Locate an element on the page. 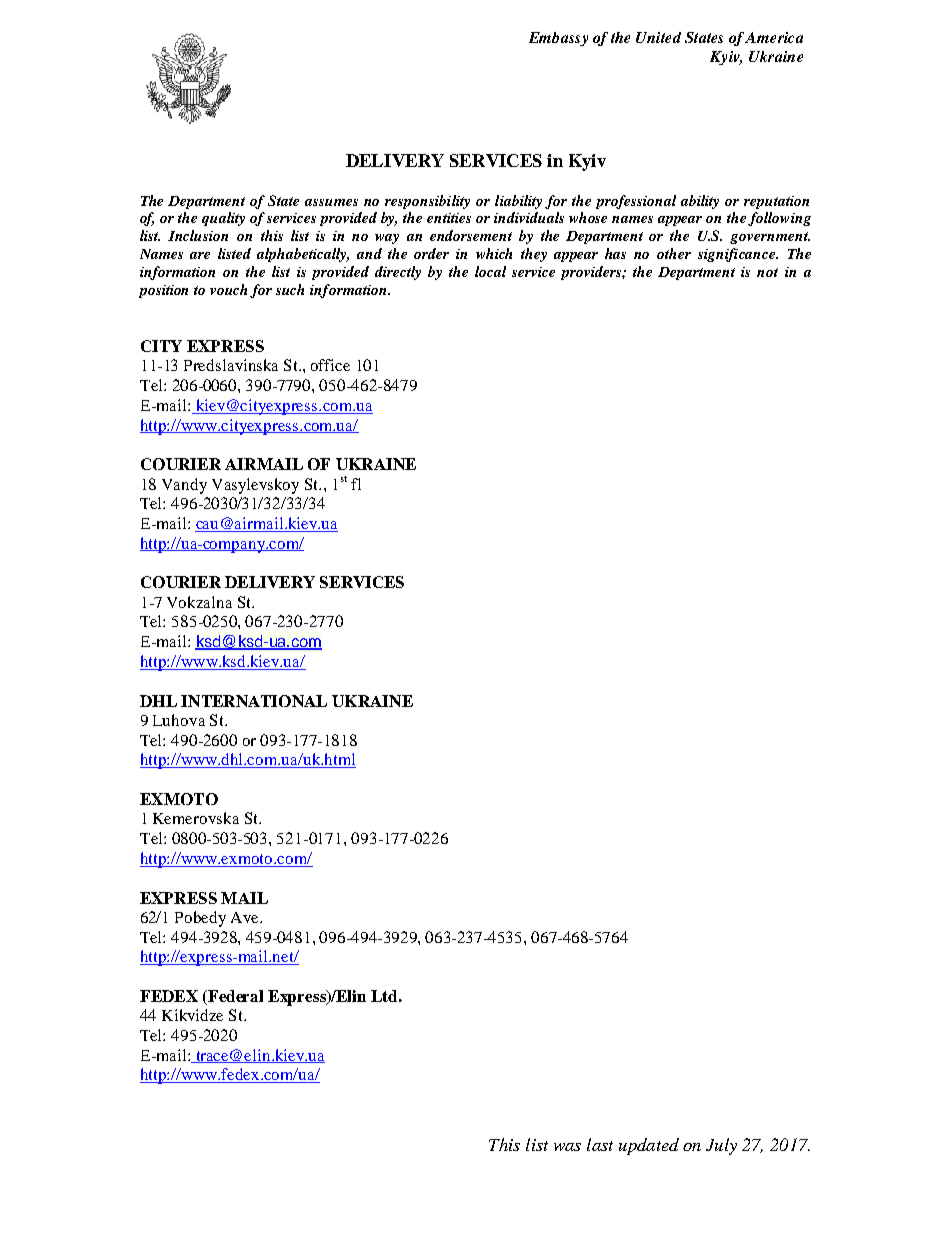 This document has width=952, height=1233. United is located at coordinates (658, 37).
